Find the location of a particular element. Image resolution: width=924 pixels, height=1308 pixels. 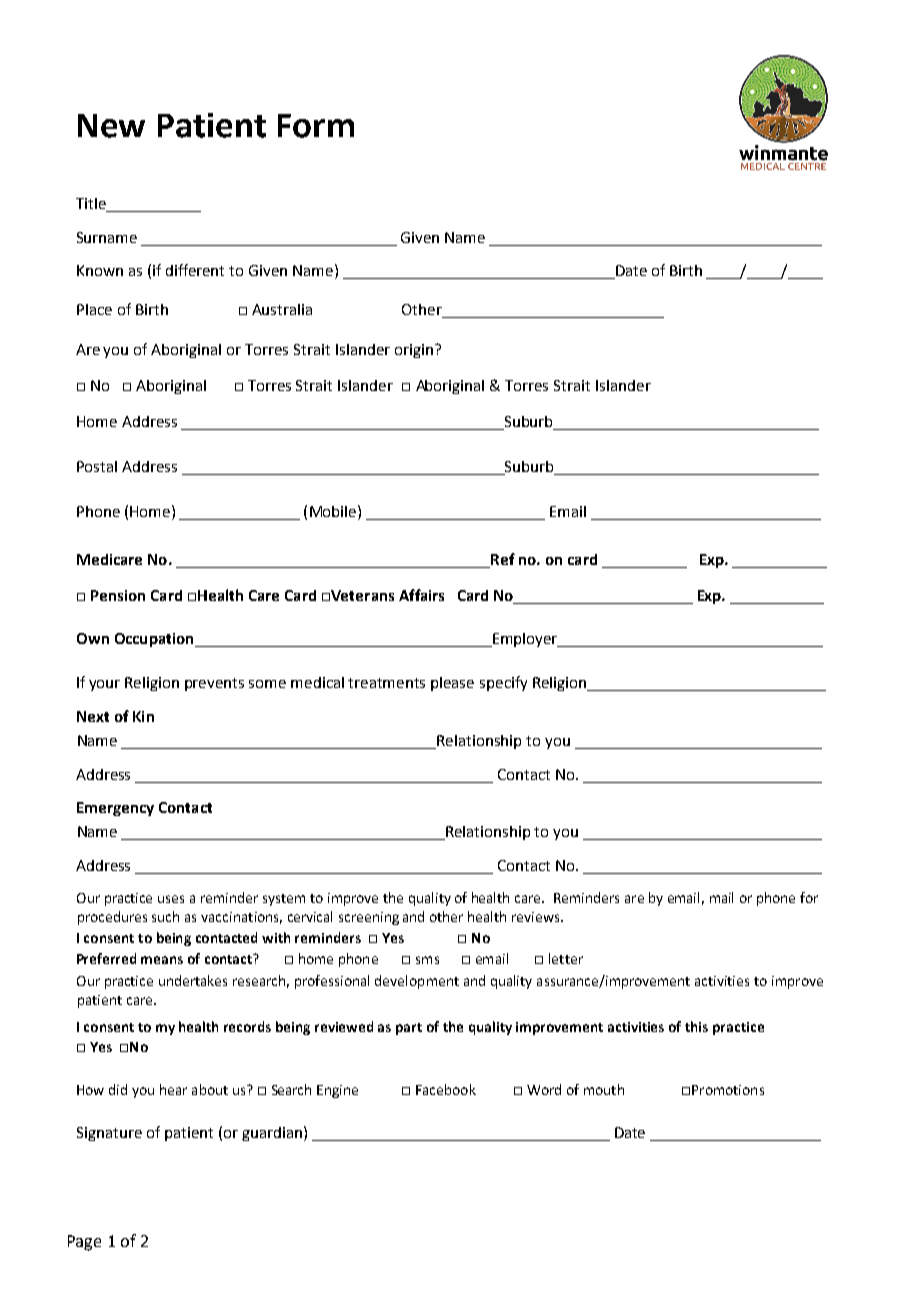

mouth is located at coordinates (604, 1089).
